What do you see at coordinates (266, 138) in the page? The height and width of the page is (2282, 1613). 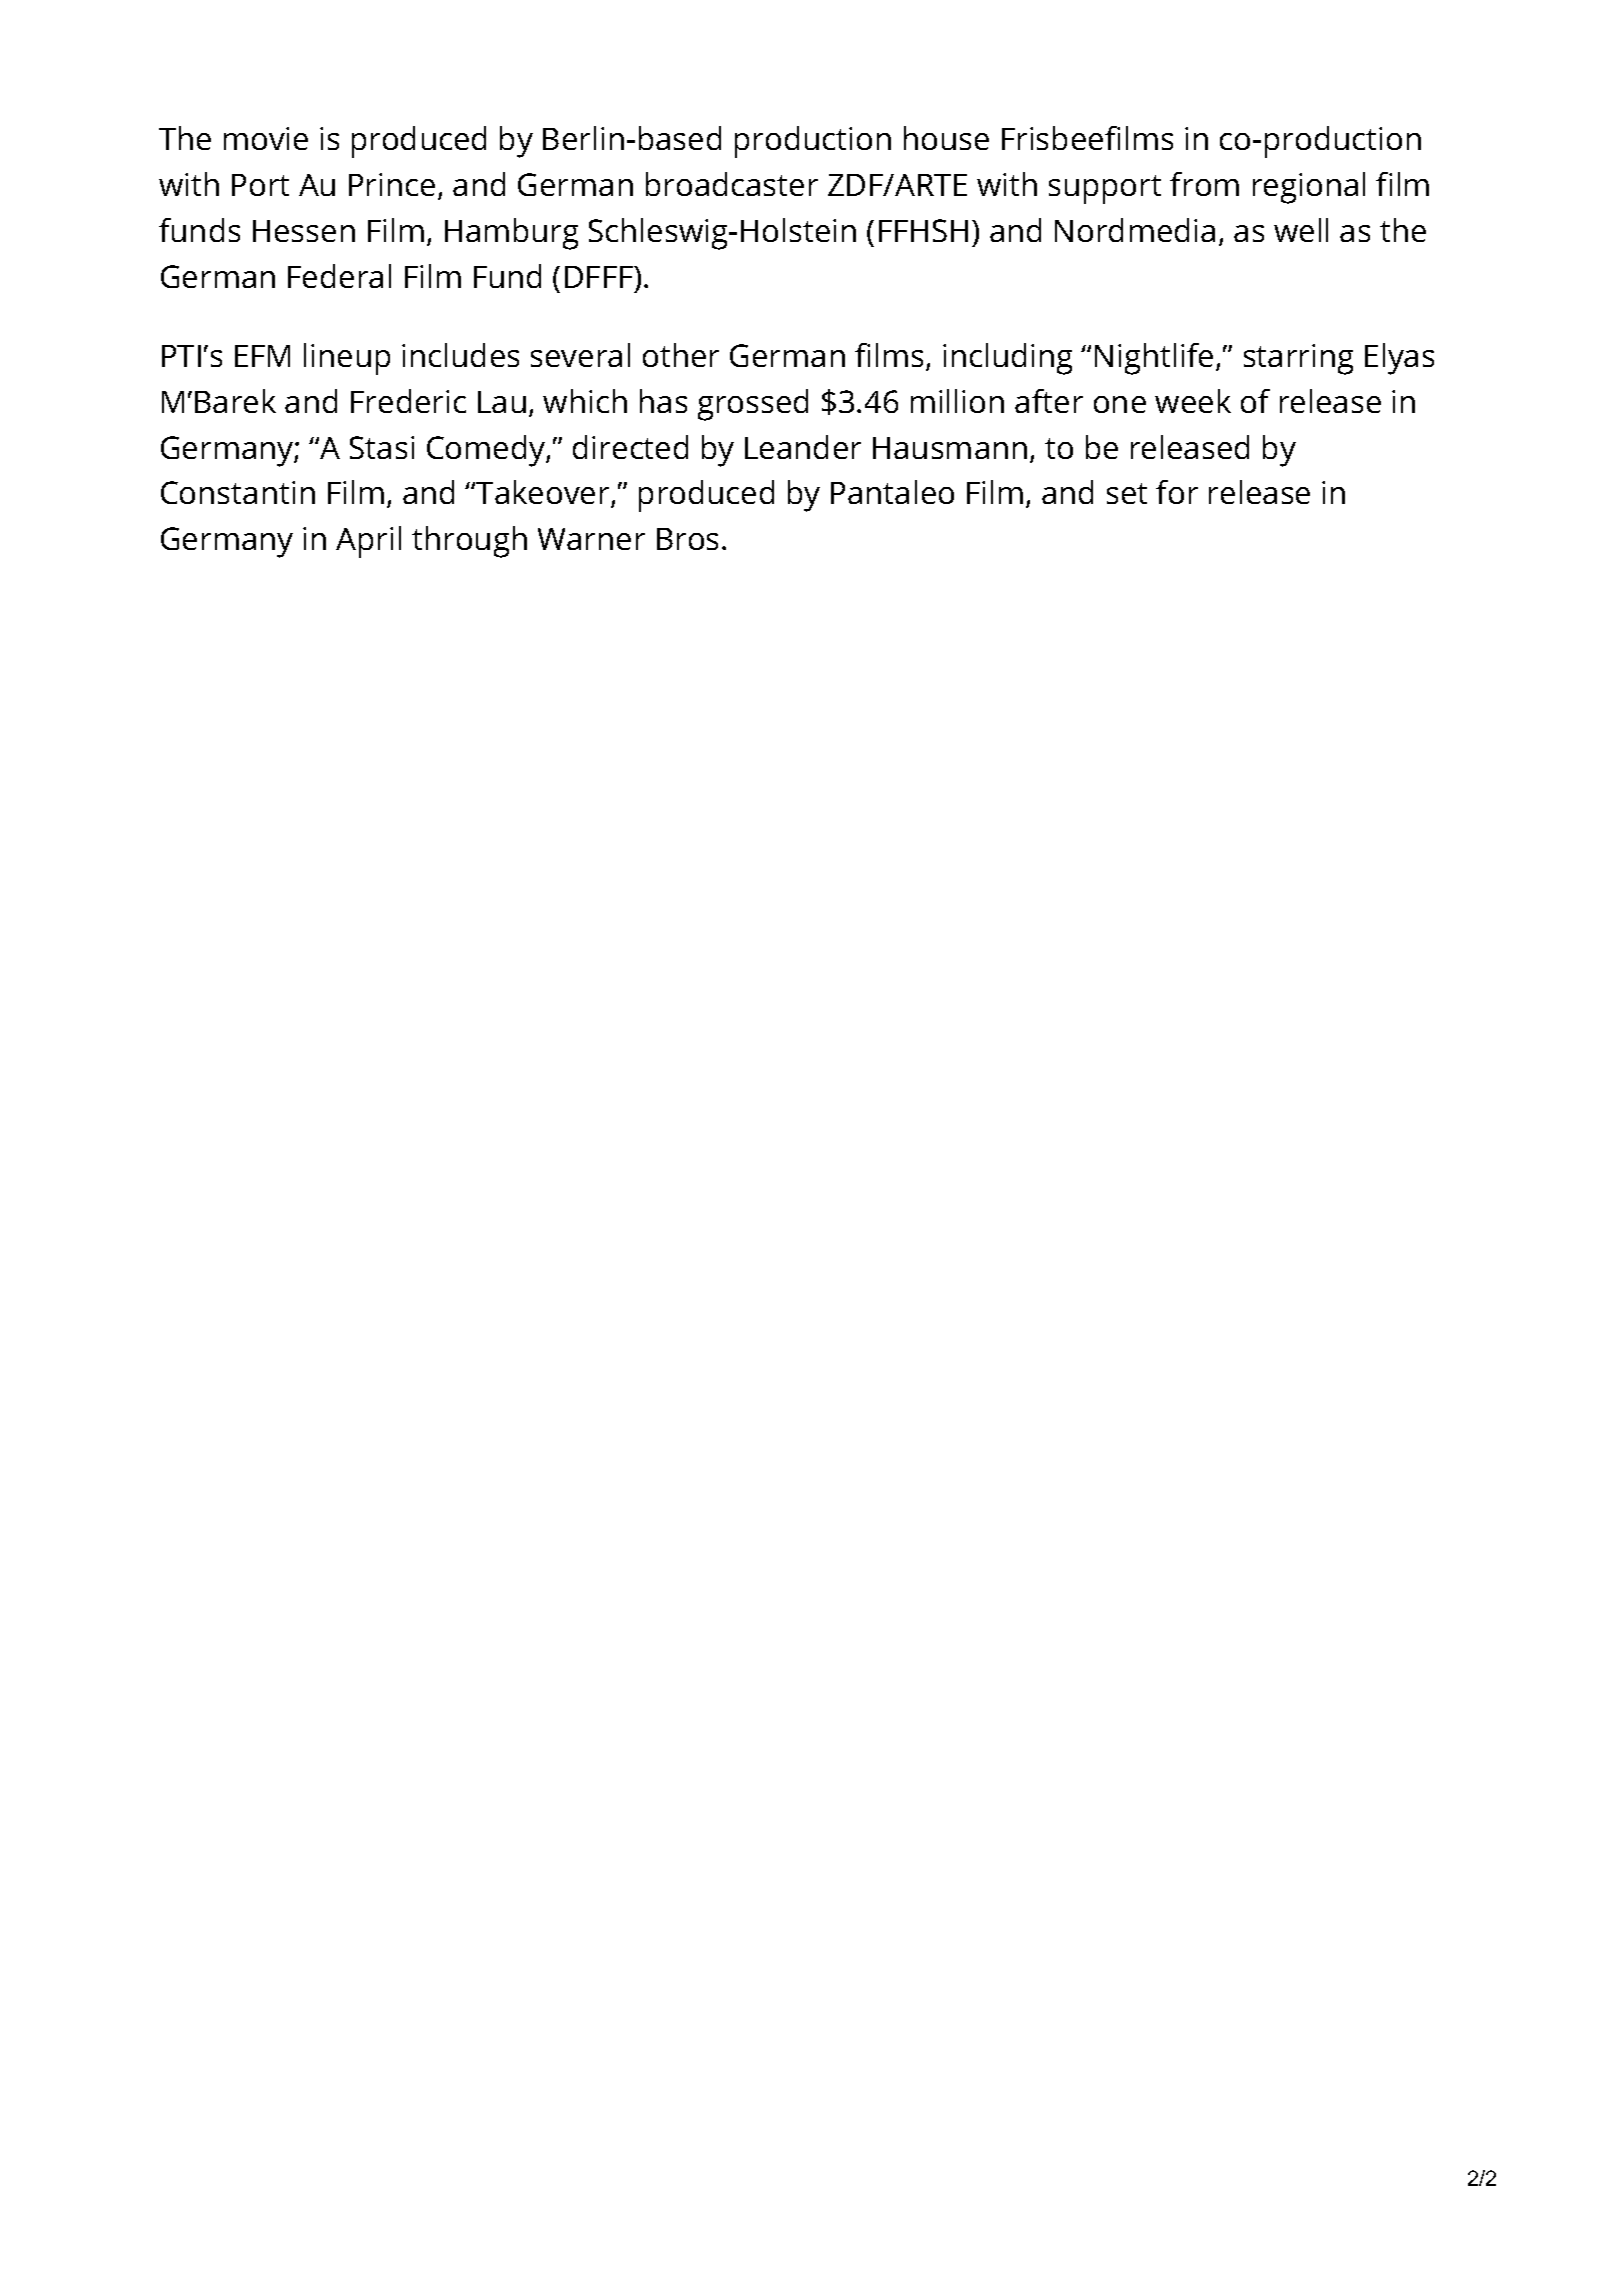 I see `movie` at bounding box center [266, 138].
